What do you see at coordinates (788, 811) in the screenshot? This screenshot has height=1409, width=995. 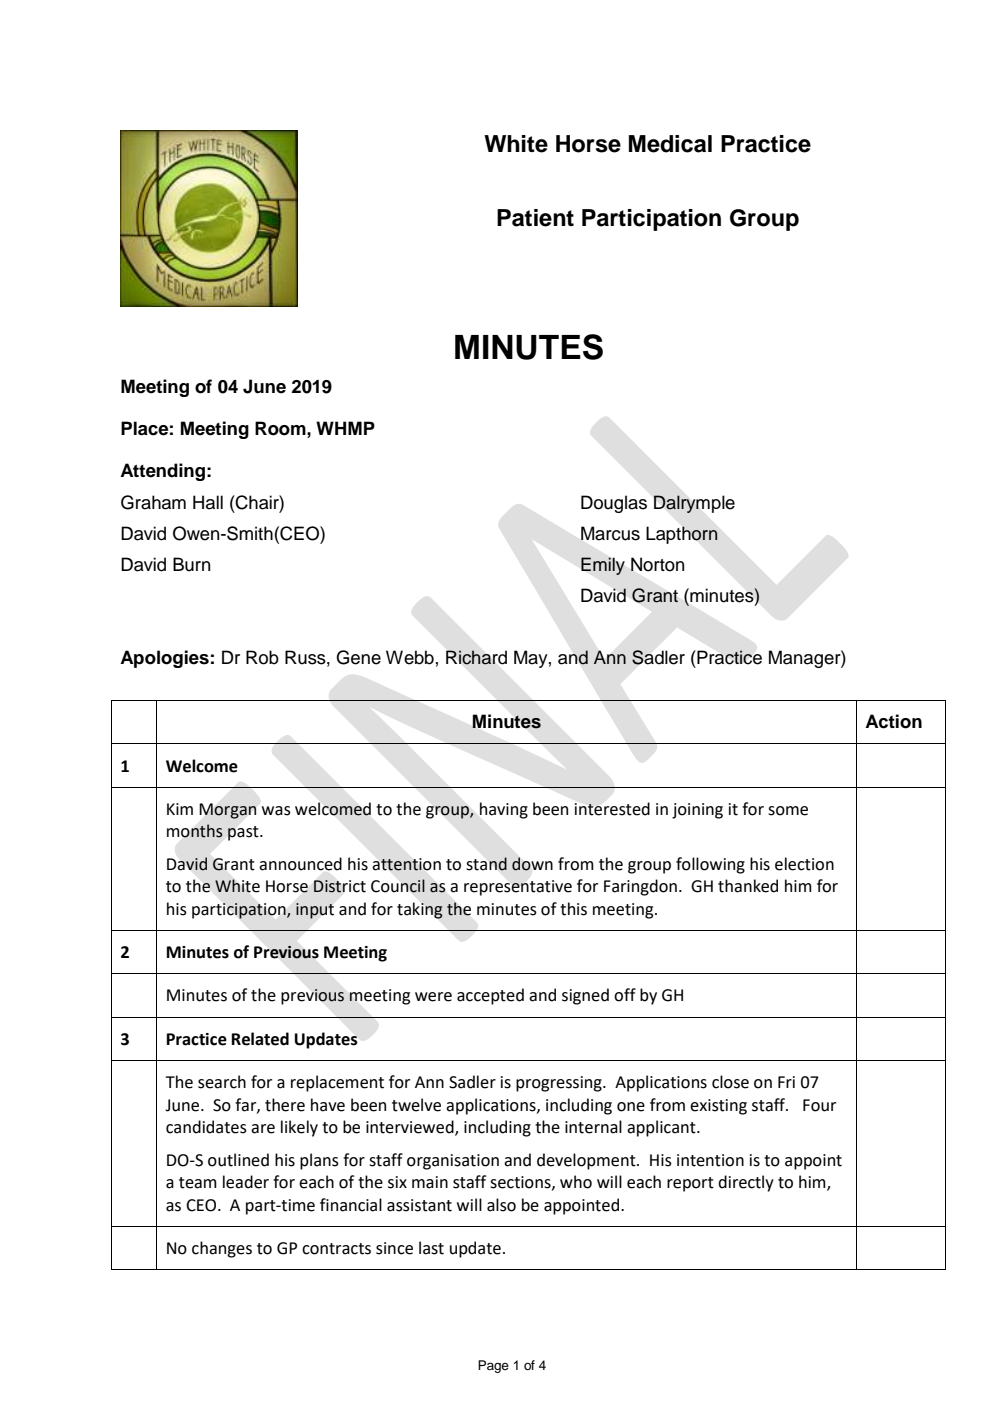 I see `some` at bounding box center [788, 811].
